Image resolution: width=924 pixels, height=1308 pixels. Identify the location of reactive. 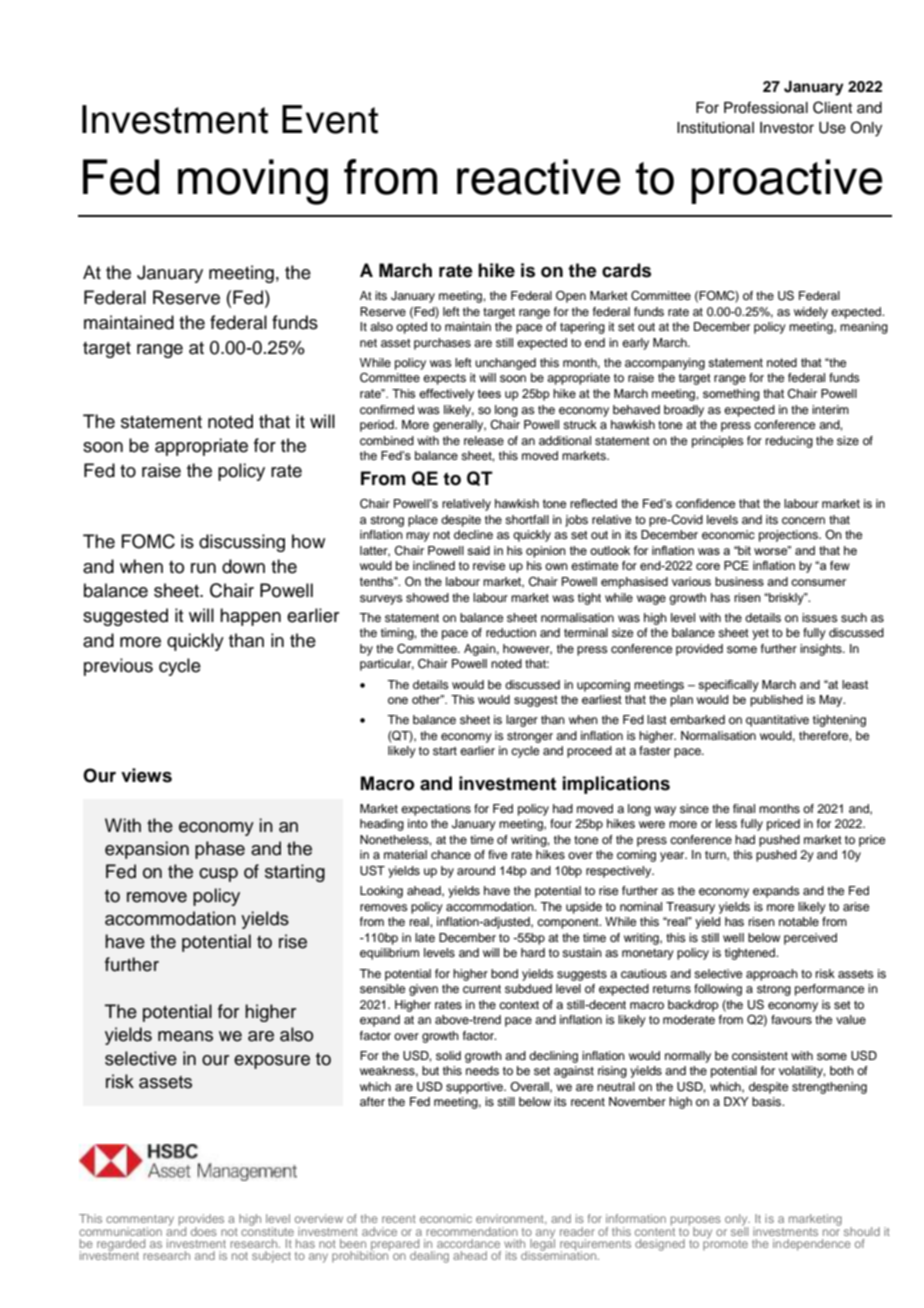
(539, 177).
